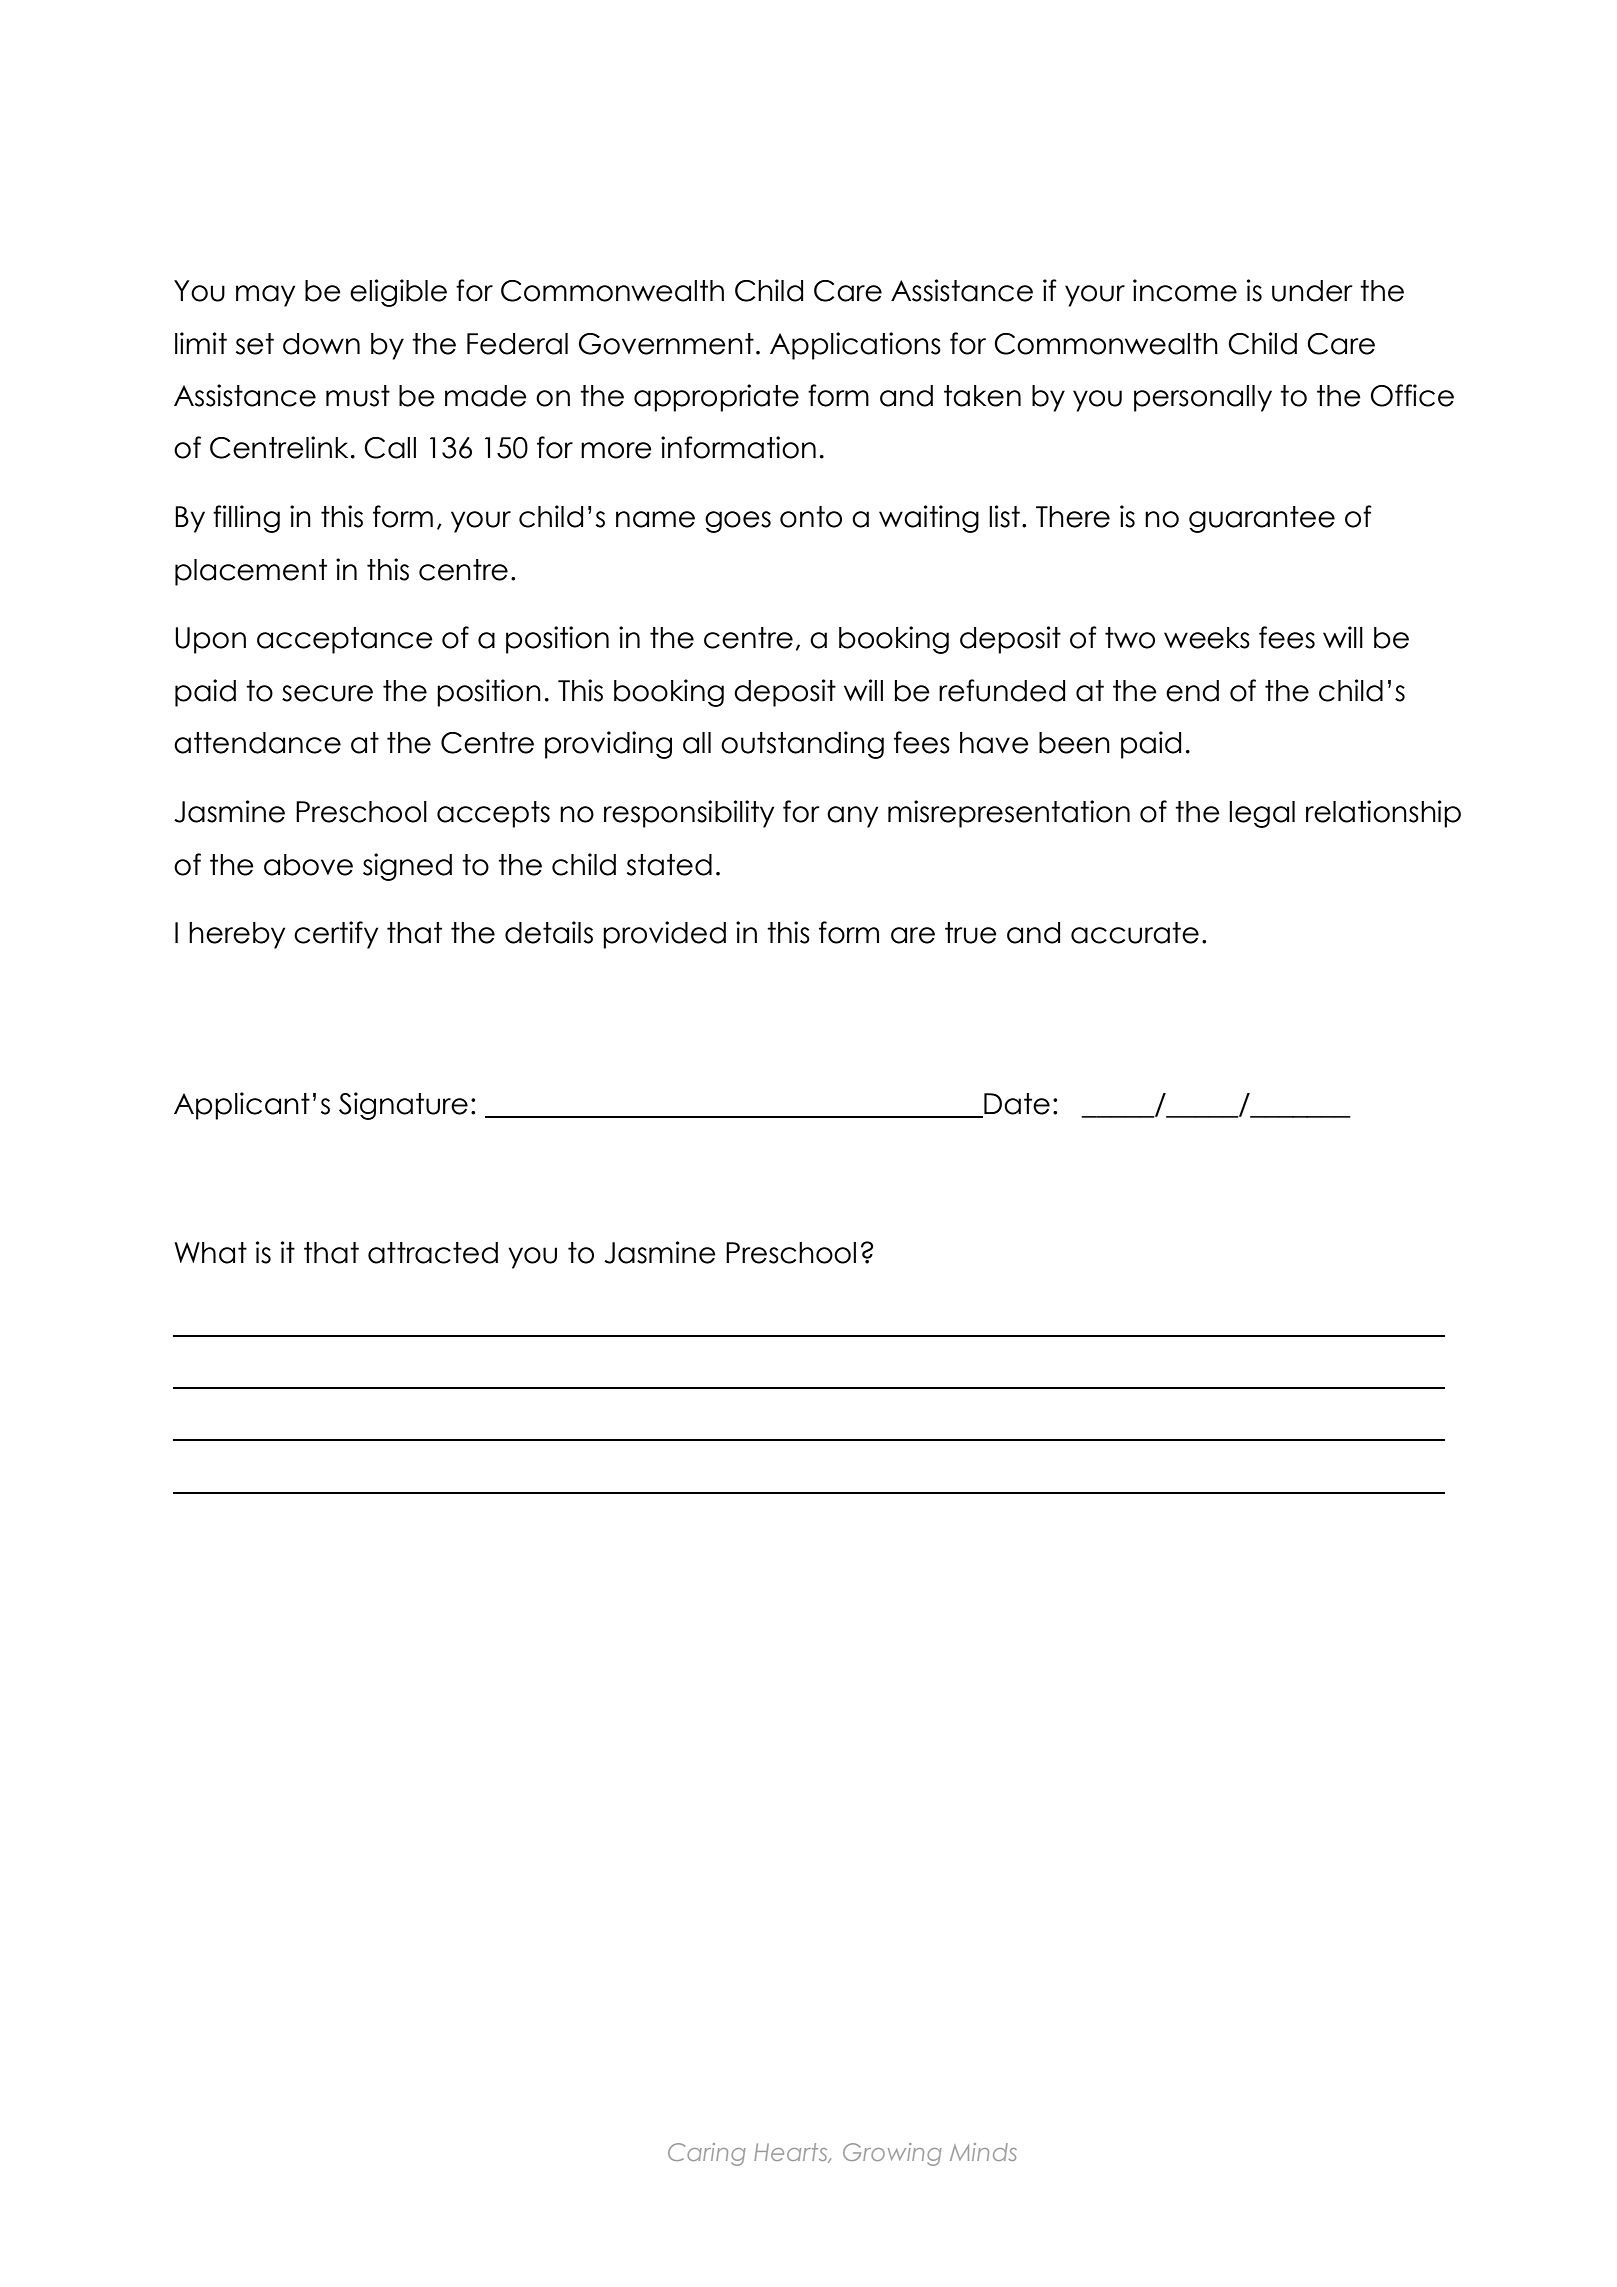  I want to click on Hearts, so click(792, 2153).
